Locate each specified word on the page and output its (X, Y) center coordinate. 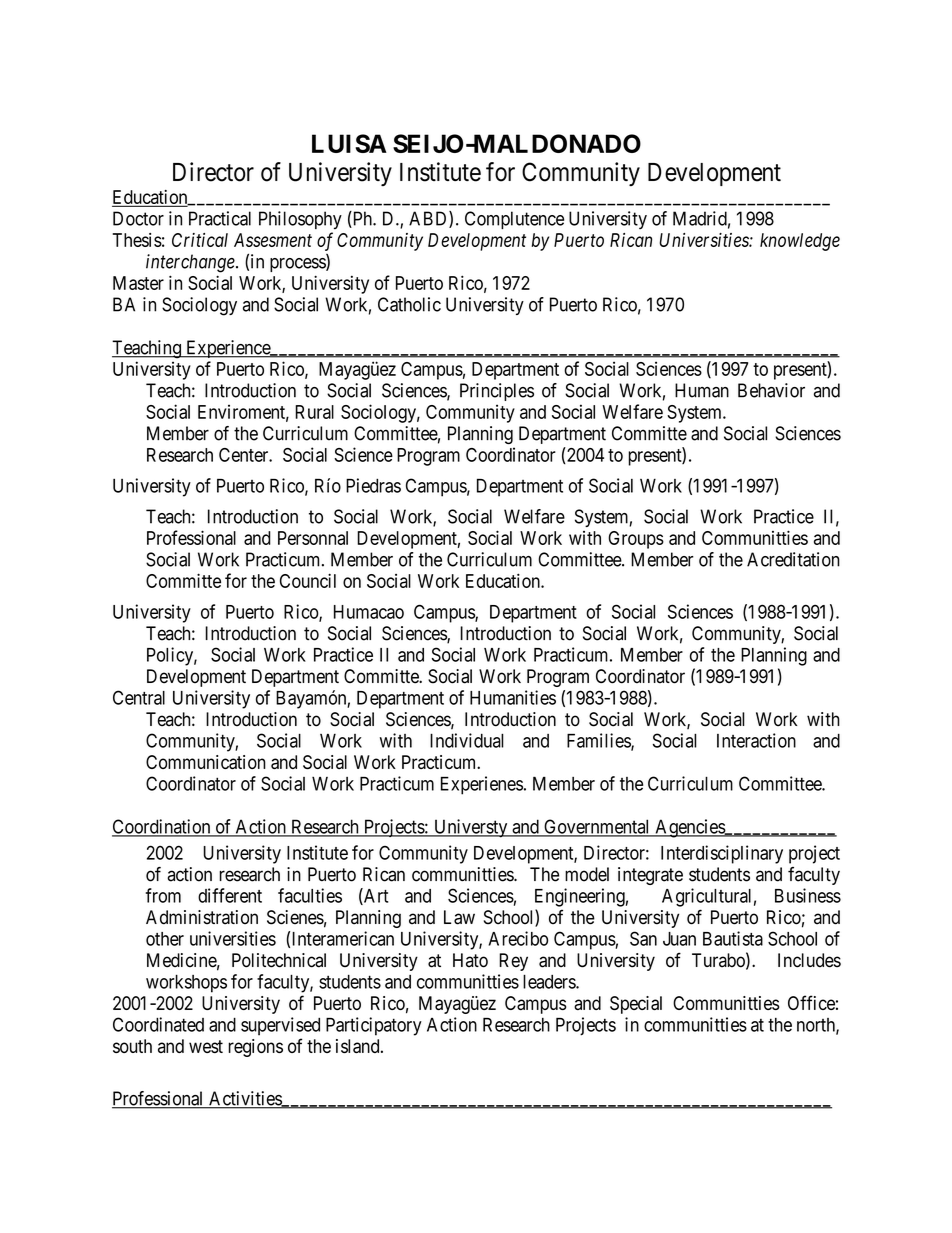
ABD (429, 219)
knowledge (800, 242)
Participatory (374, 1026)
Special (636, 1005)
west (206, 1046)
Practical (220, 218)
